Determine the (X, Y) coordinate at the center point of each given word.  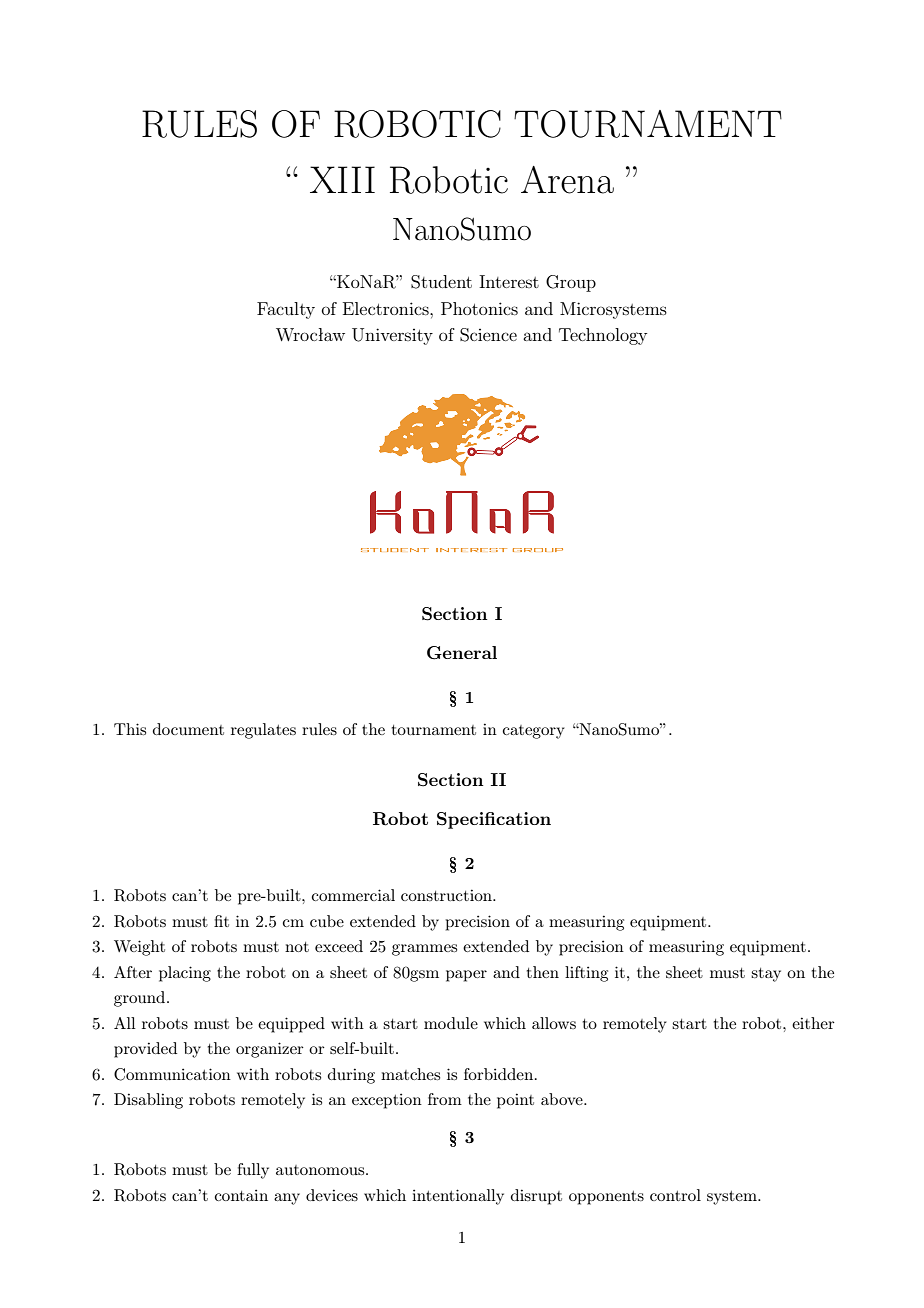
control (675, 1195)
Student (441, 282)
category (534, 732)
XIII (342, 179)
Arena (567, 180)
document (188, 729)
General (462, 653)
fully (253, 1171)
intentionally (458, 1197)
